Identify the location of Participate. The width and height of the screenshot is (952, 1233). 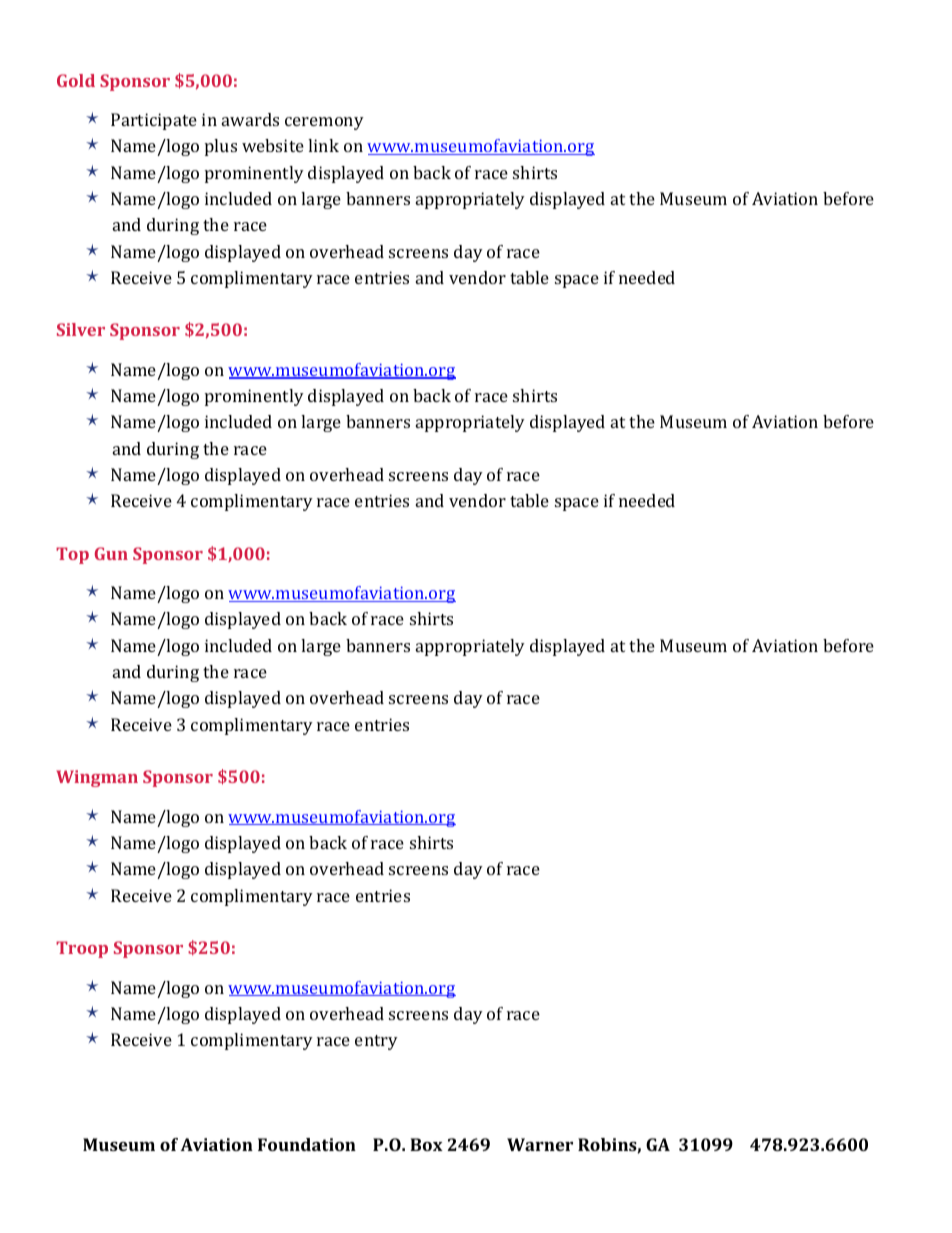
(154, 121).
